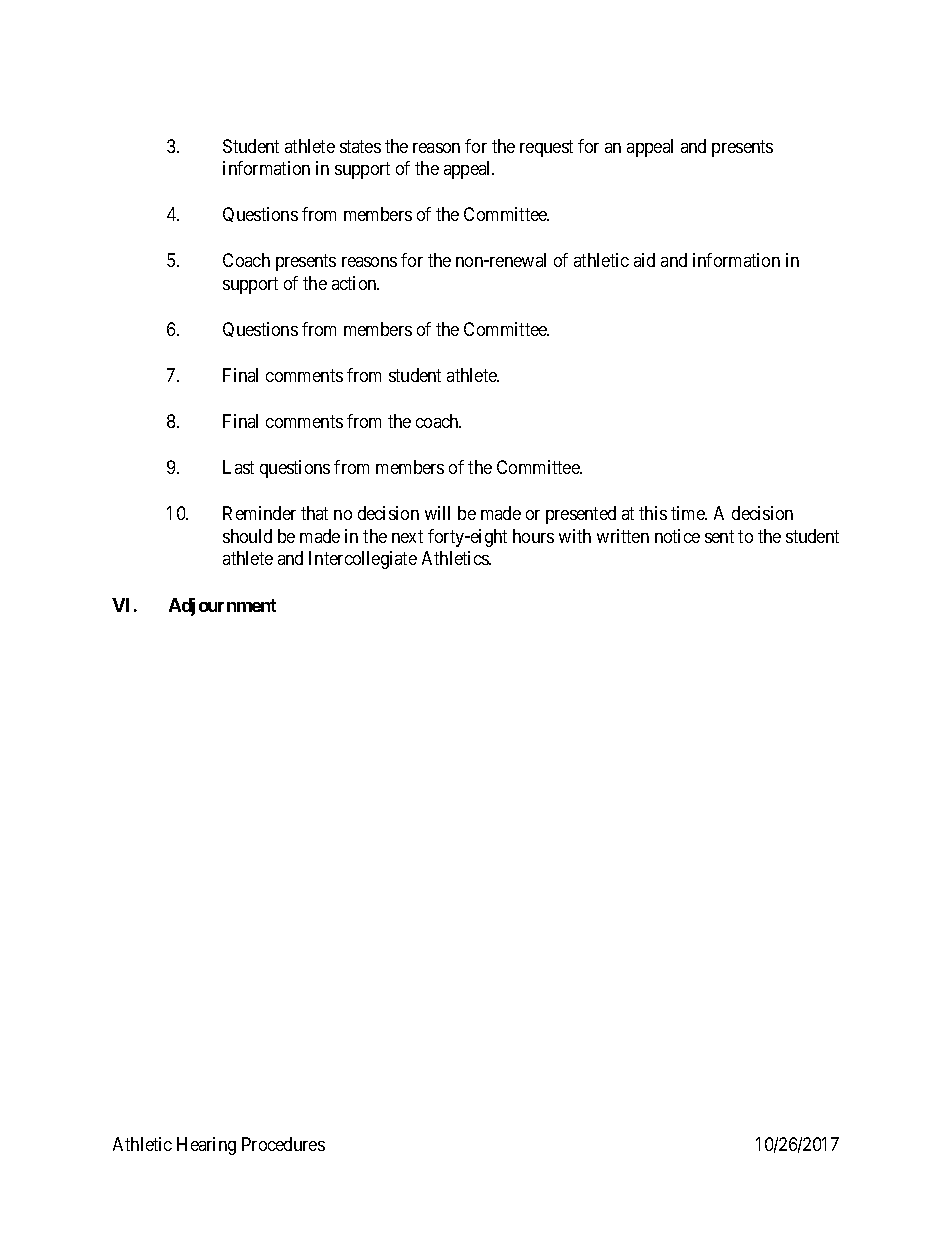  I want to click on Hearing, so click(206, 1146).
